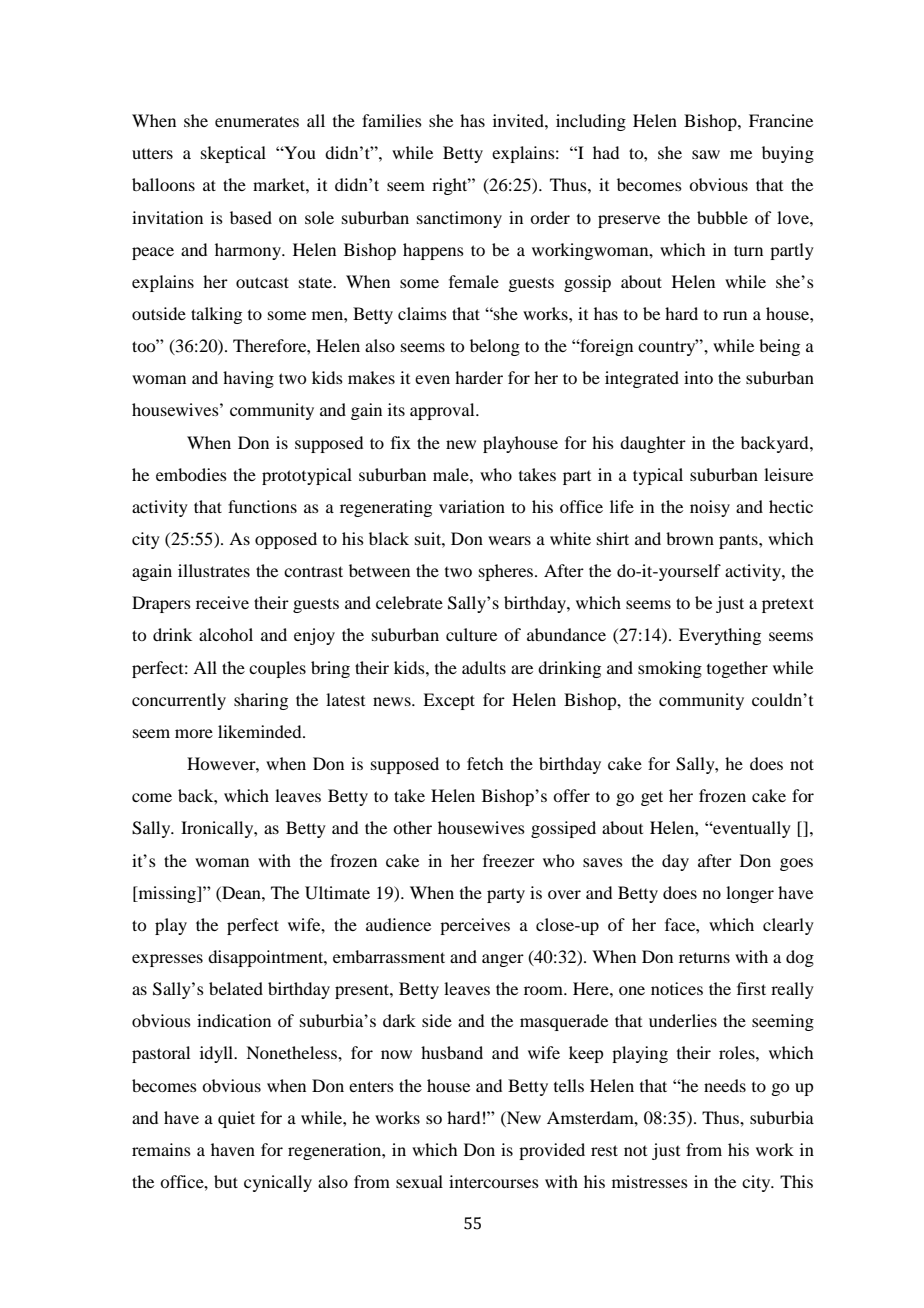 This screenshot has height=1308, width=924. What do you see at coordinates (419, 1181) in the screenshot?
I see `sexual` at bounding box center [419, 1181].
